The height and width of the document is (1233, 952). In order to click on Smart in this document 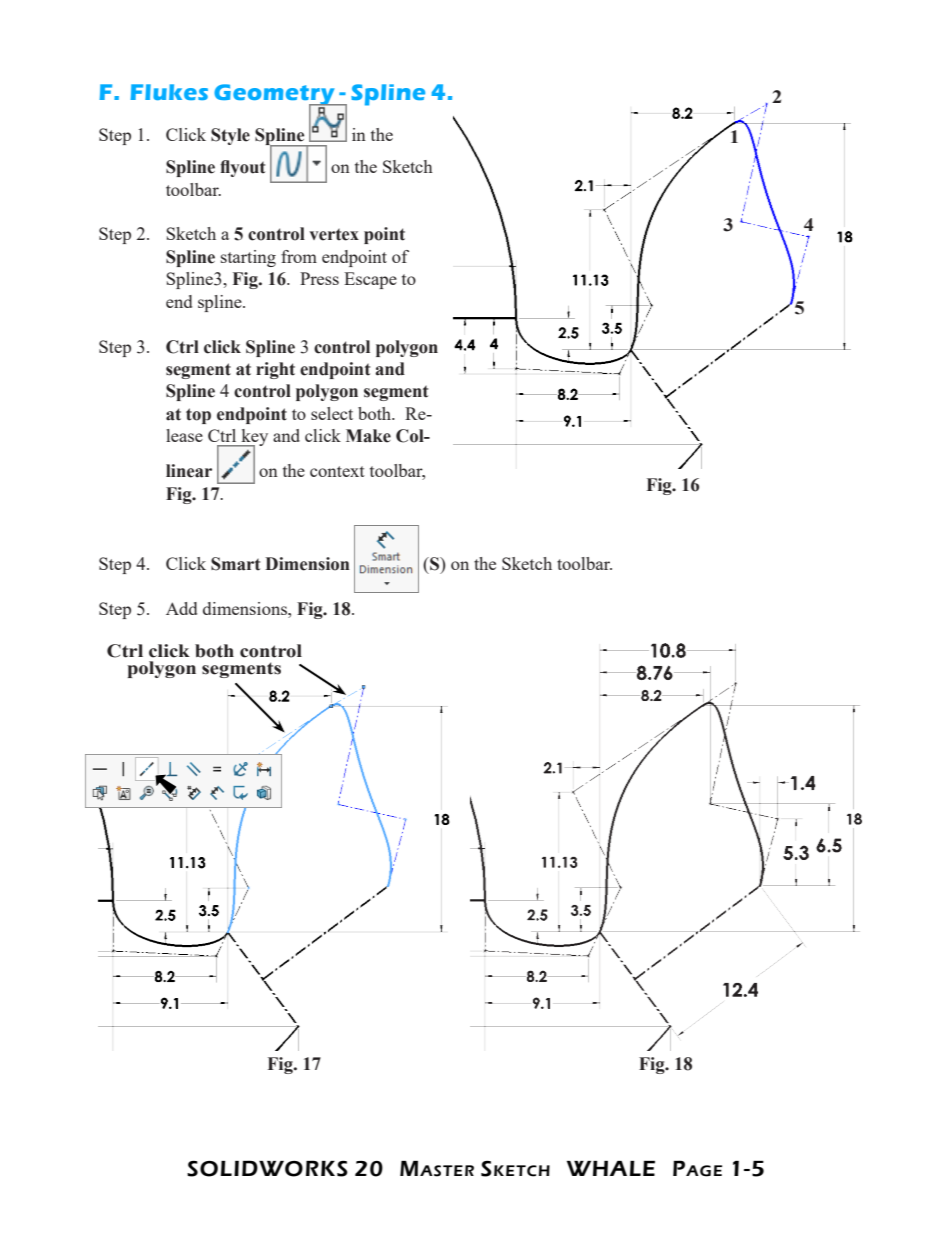, I will do `click(235, 564)`.
